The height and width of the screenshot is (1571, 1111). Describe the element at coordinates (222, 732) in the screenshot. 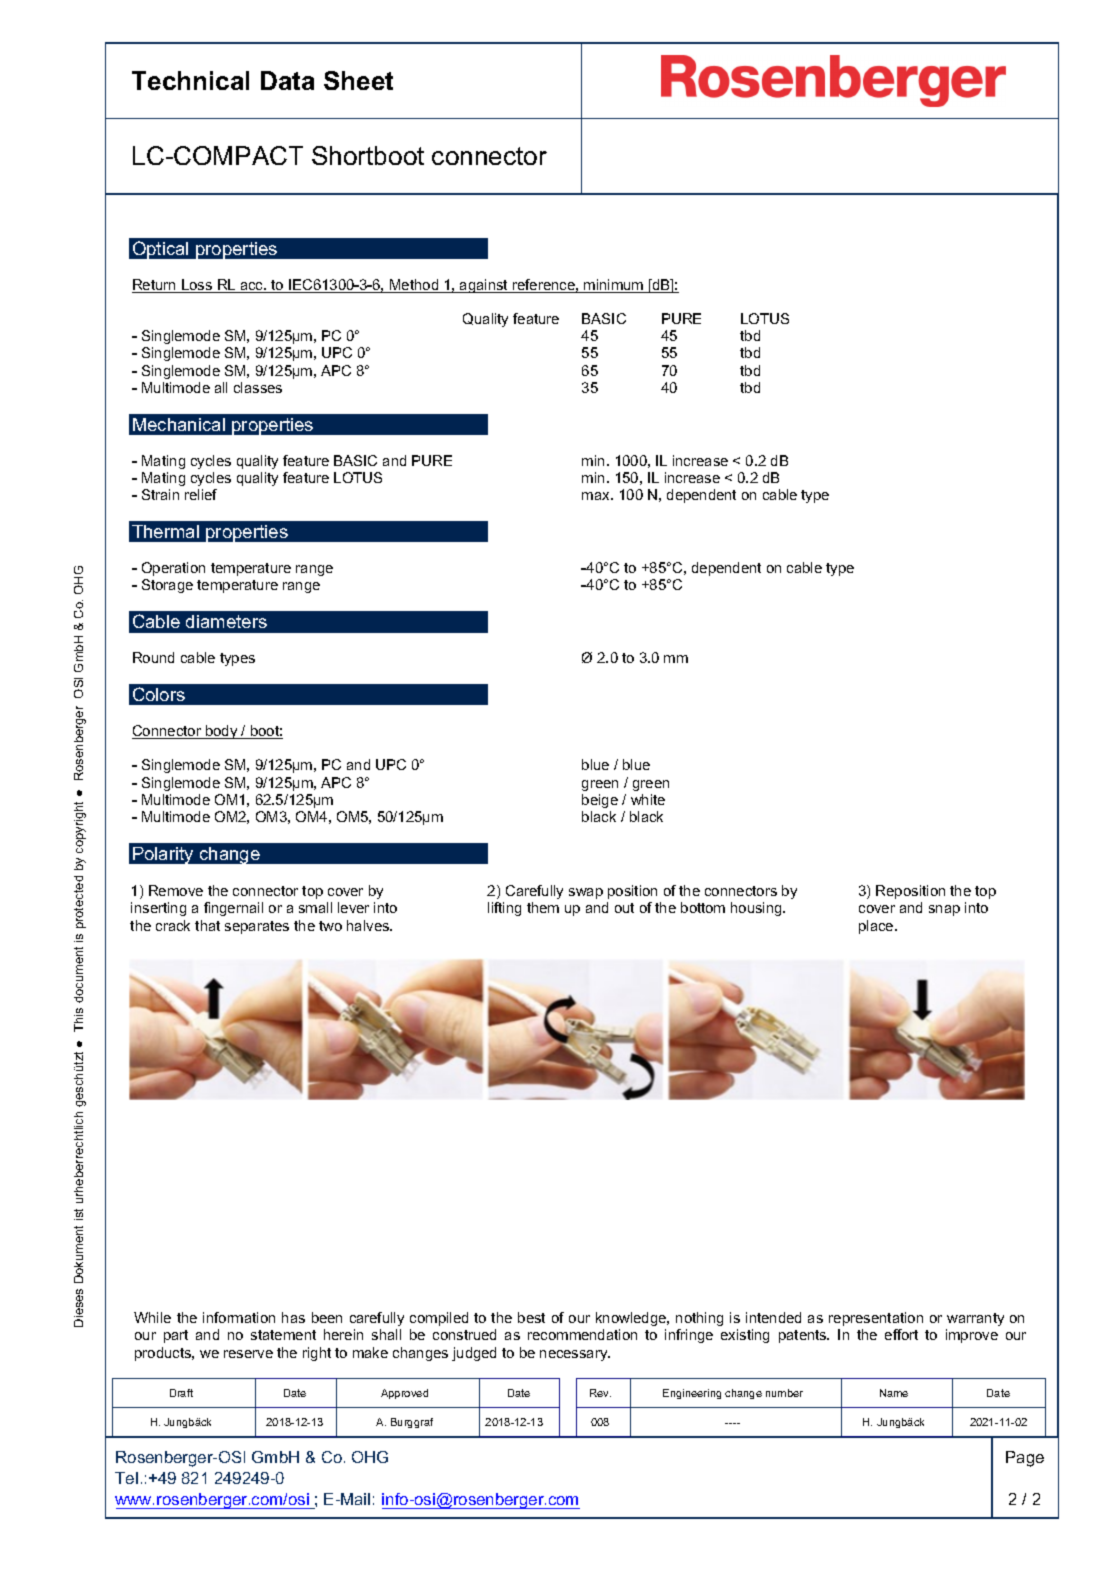

I see `body` at that location.
